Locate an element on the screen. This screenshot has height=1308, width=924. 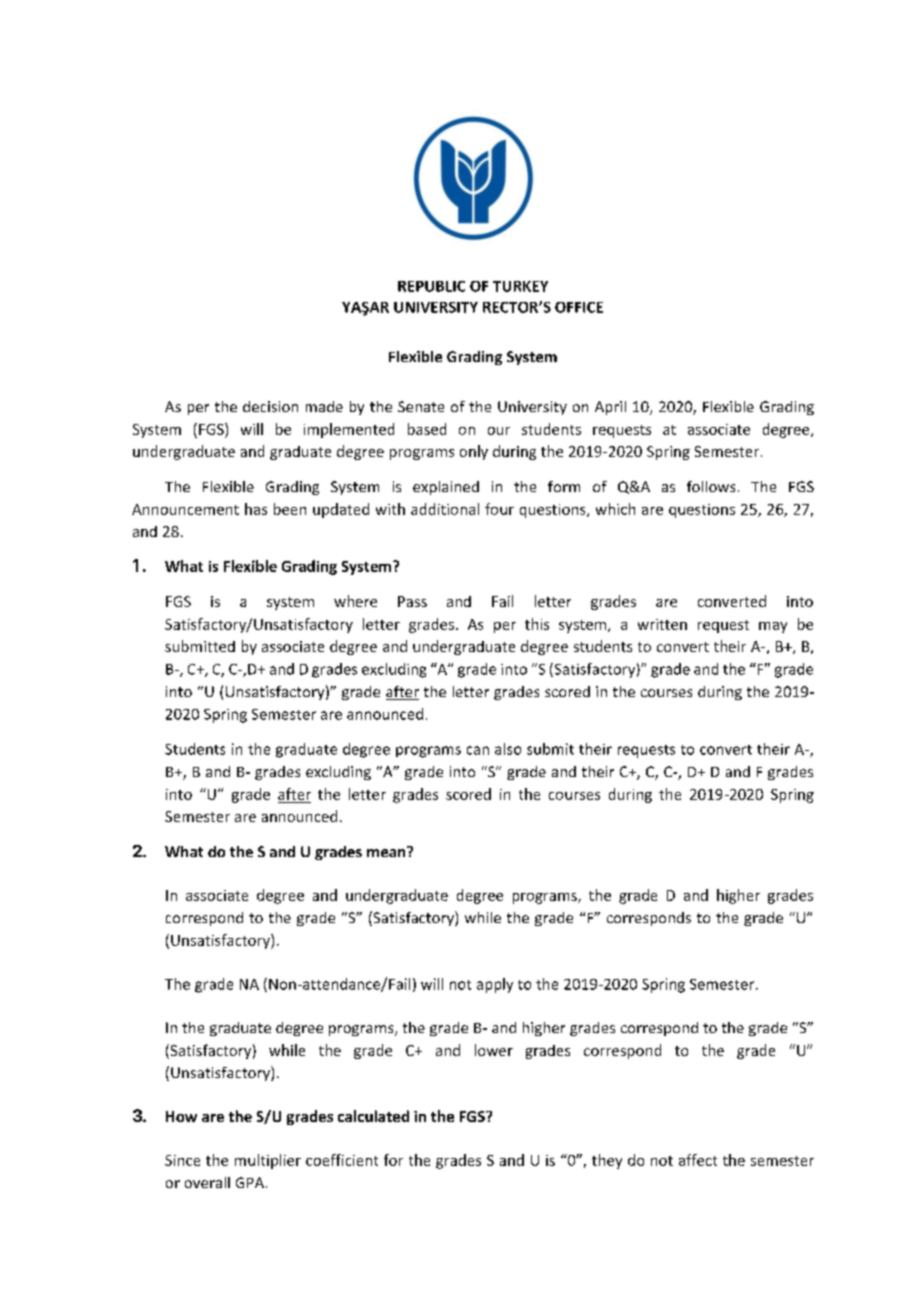
where is located at coordinates (355, 601).
